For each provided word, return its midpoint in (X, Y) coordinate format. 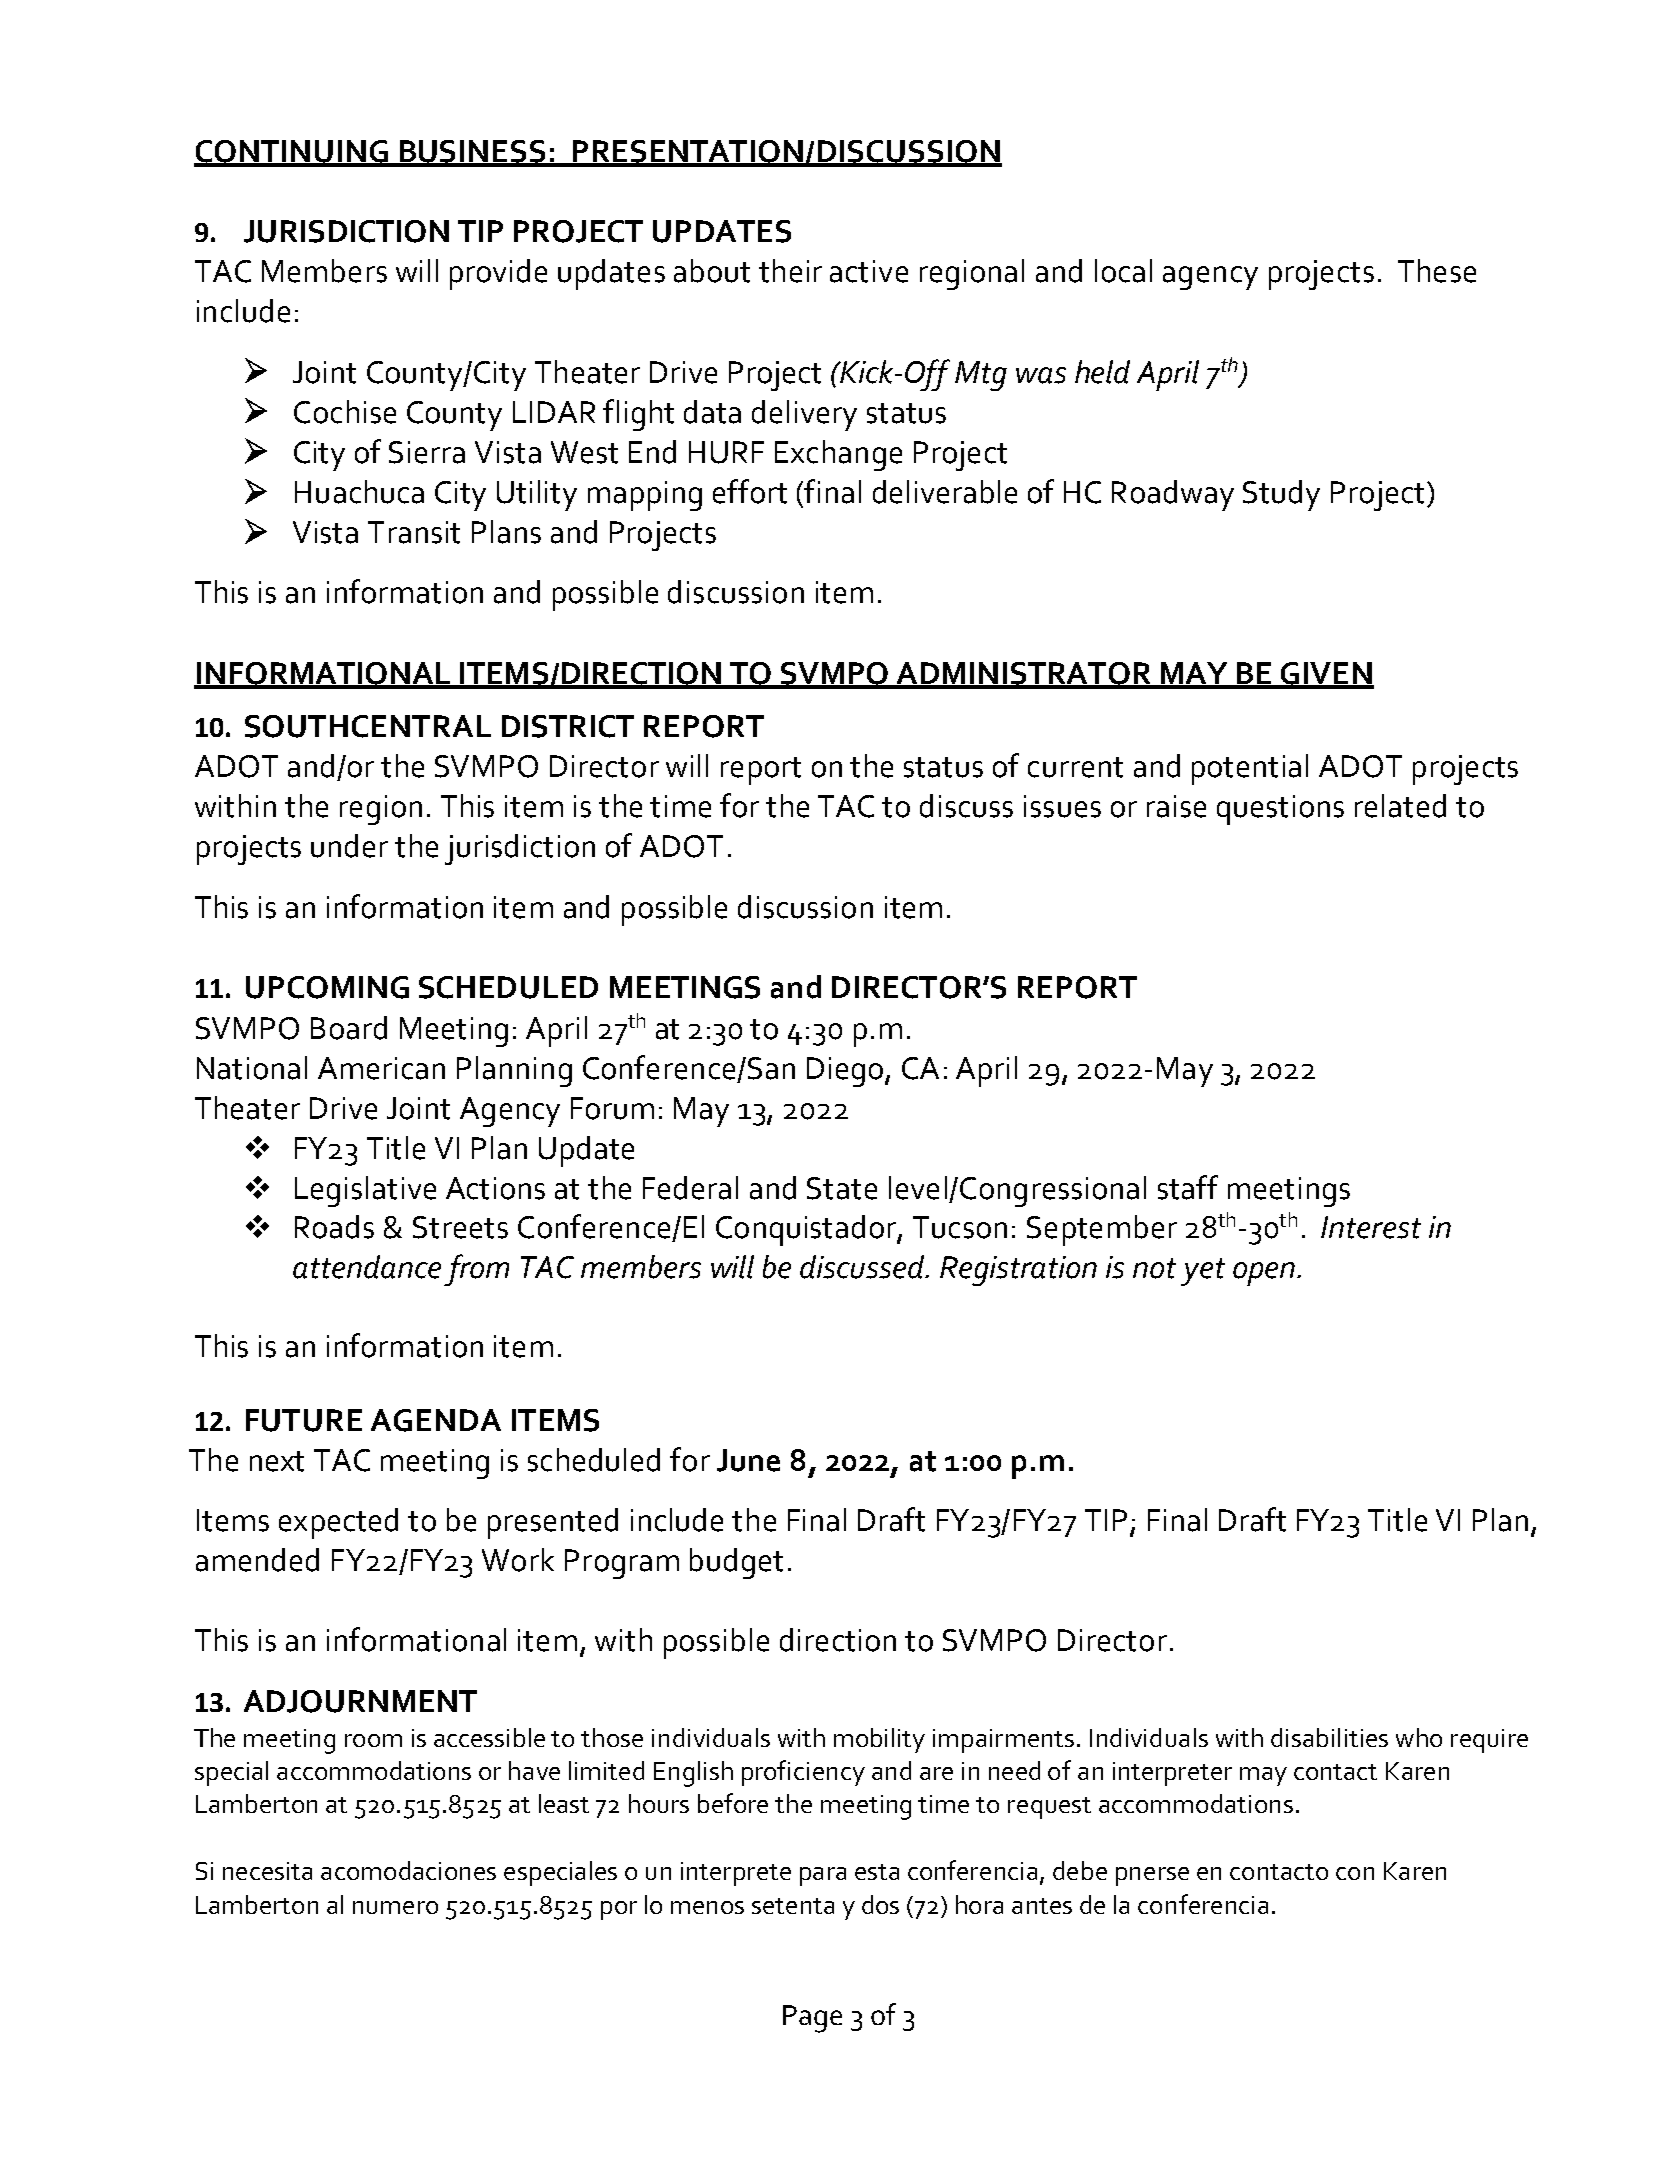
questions (1280, 810)
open (1264, 1274)
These (1437, 271)
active (869, 271)
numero (395, 1907)
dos (880, 1904)
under (349, 846)
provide (498, 274)
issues (1062, 806)
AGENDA (436, 1420)
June (748, 1460)
